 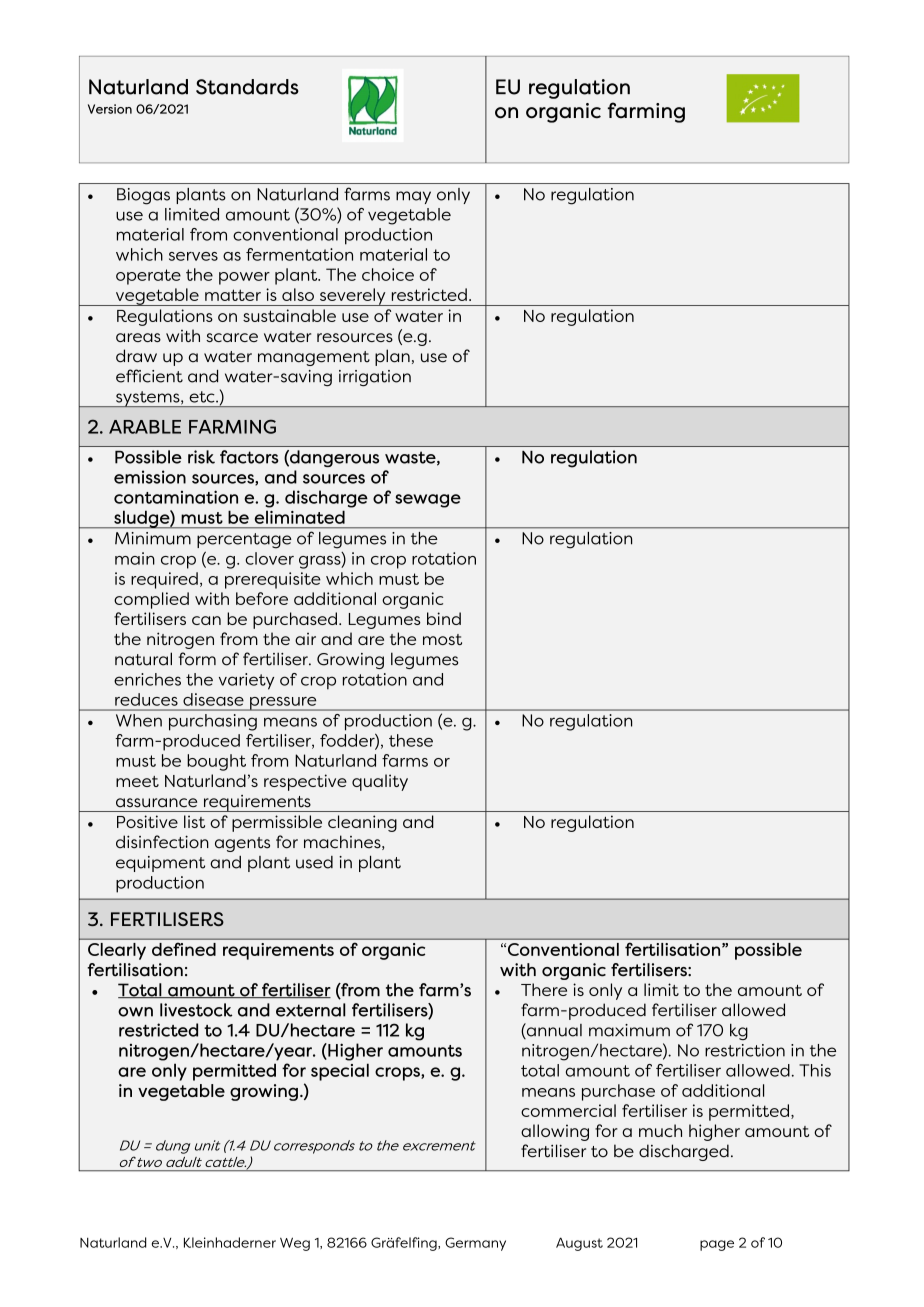 I want to click on choice, so click(x=388, y=274).
